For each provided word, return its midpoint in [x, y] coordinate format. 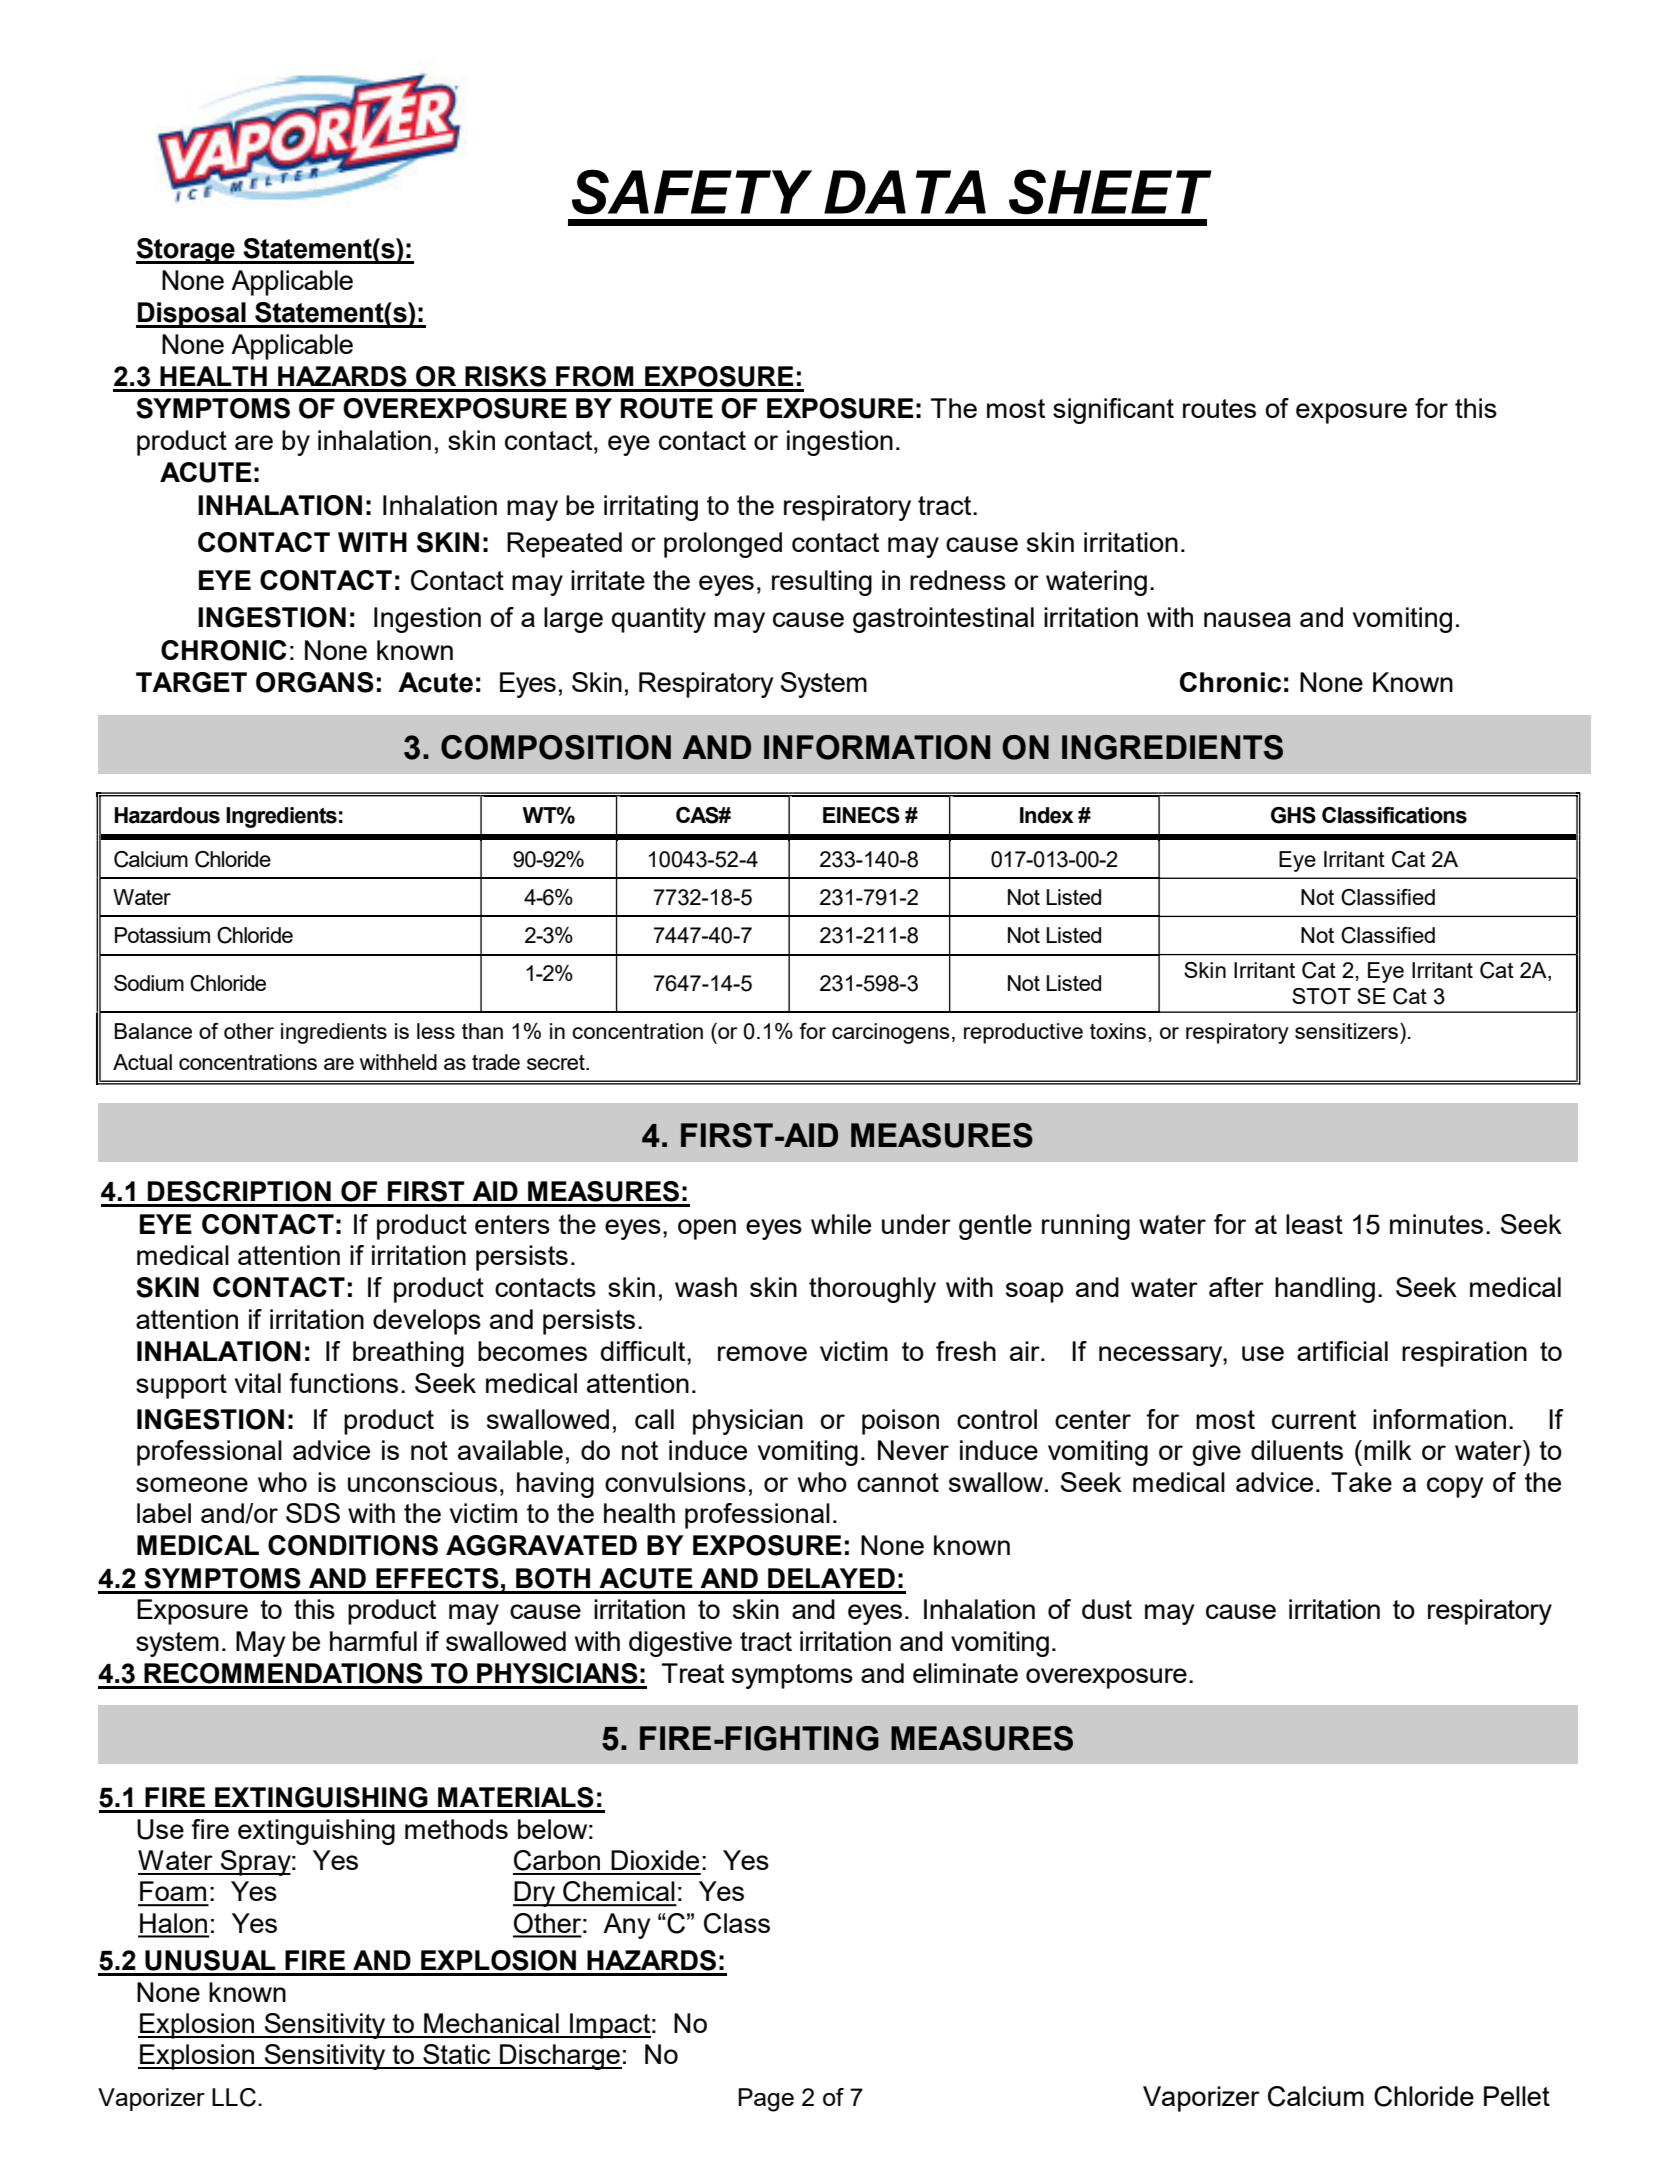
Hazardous [167, 815]
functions [343, 1383]
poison [900, 1422]
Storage [186, 251]
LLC [234, 2097]
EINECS [861, 815]
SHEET [1110, 192]
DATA [905, 192]
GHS [1293, 815]
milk [1388, 1450]
